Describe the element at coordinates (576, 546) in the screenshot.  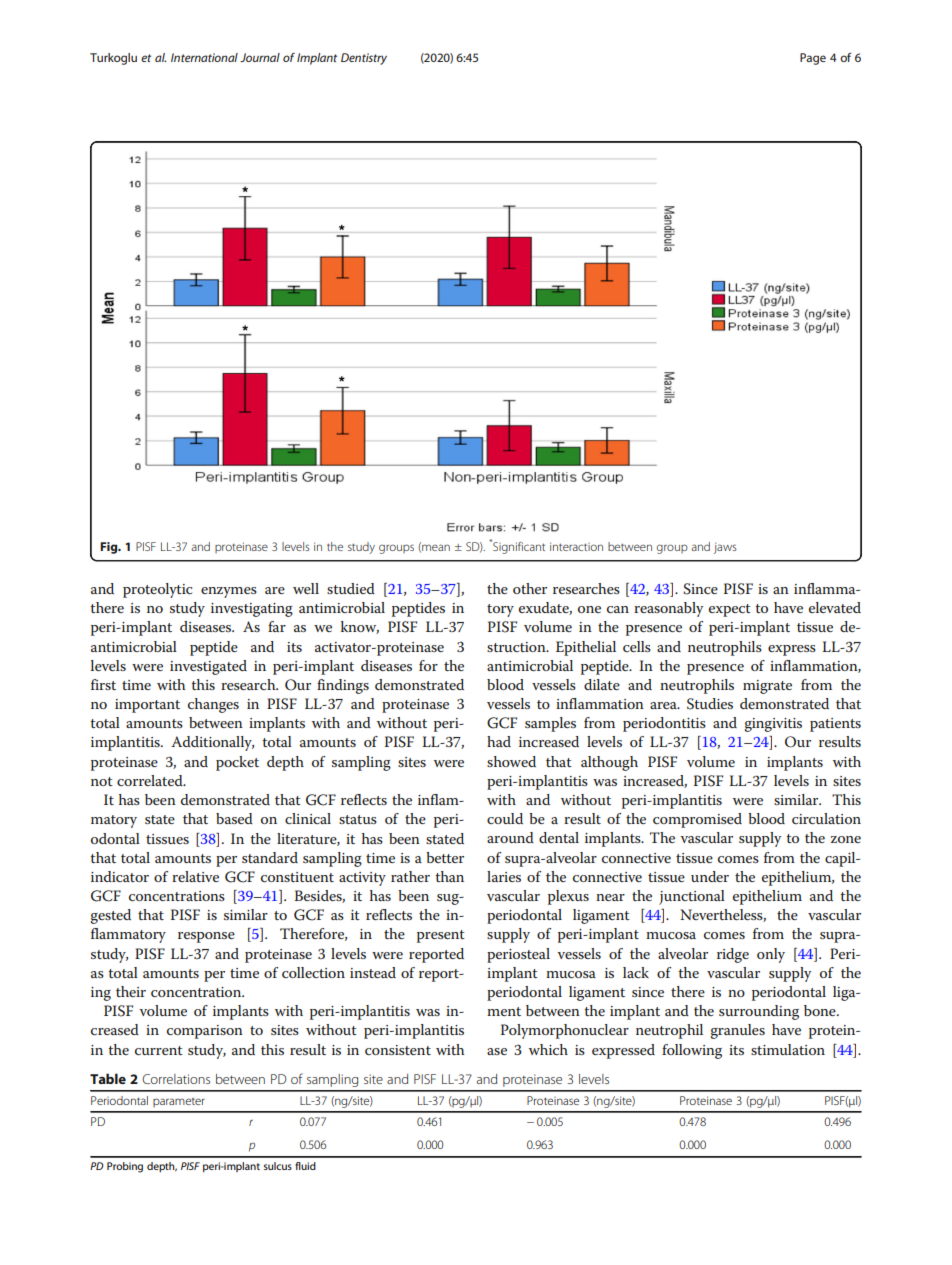
I see `interaction` at that location.
